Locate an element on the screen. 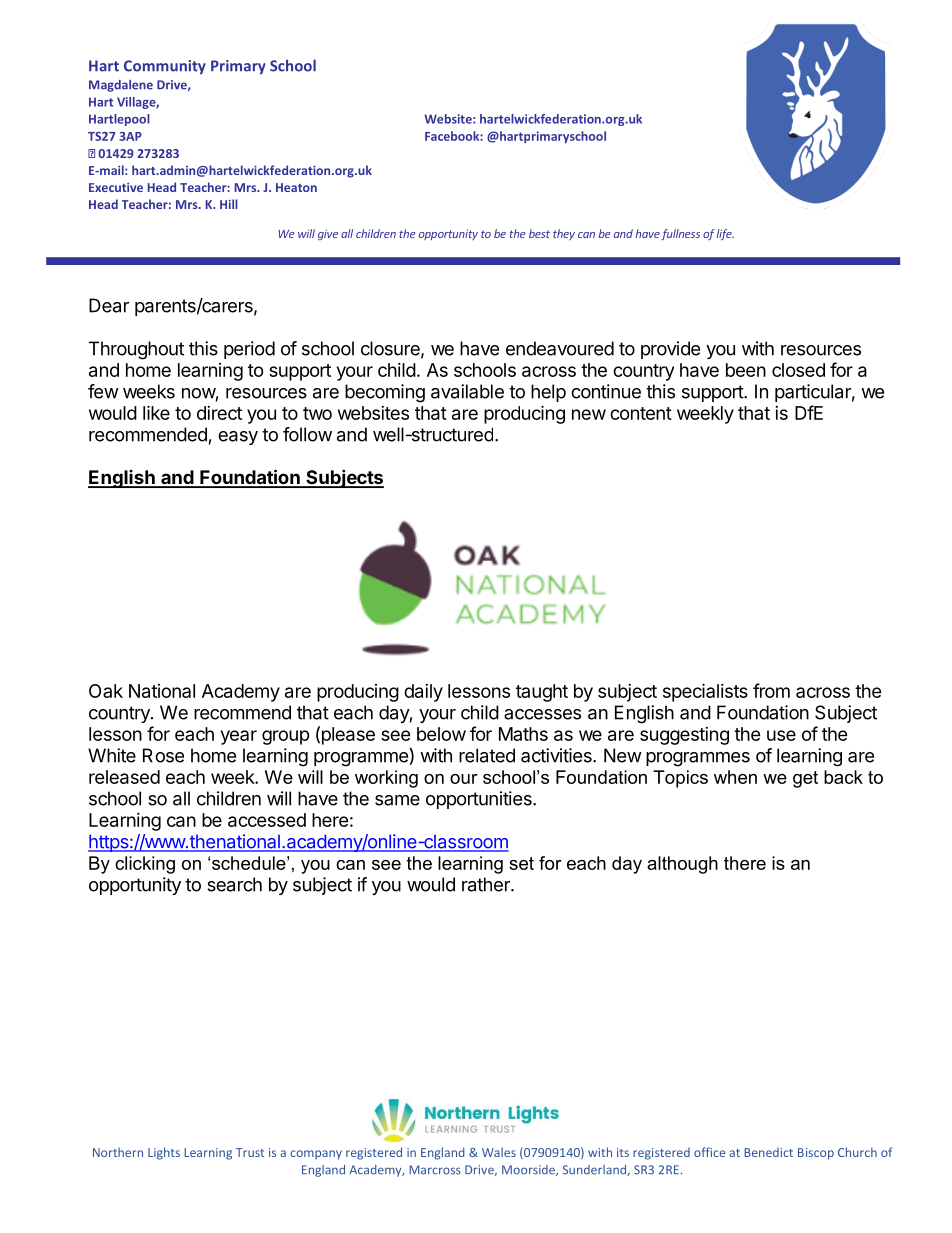 This screenshot has height=1233, width=952. life is located at coordinates (725, 235).
